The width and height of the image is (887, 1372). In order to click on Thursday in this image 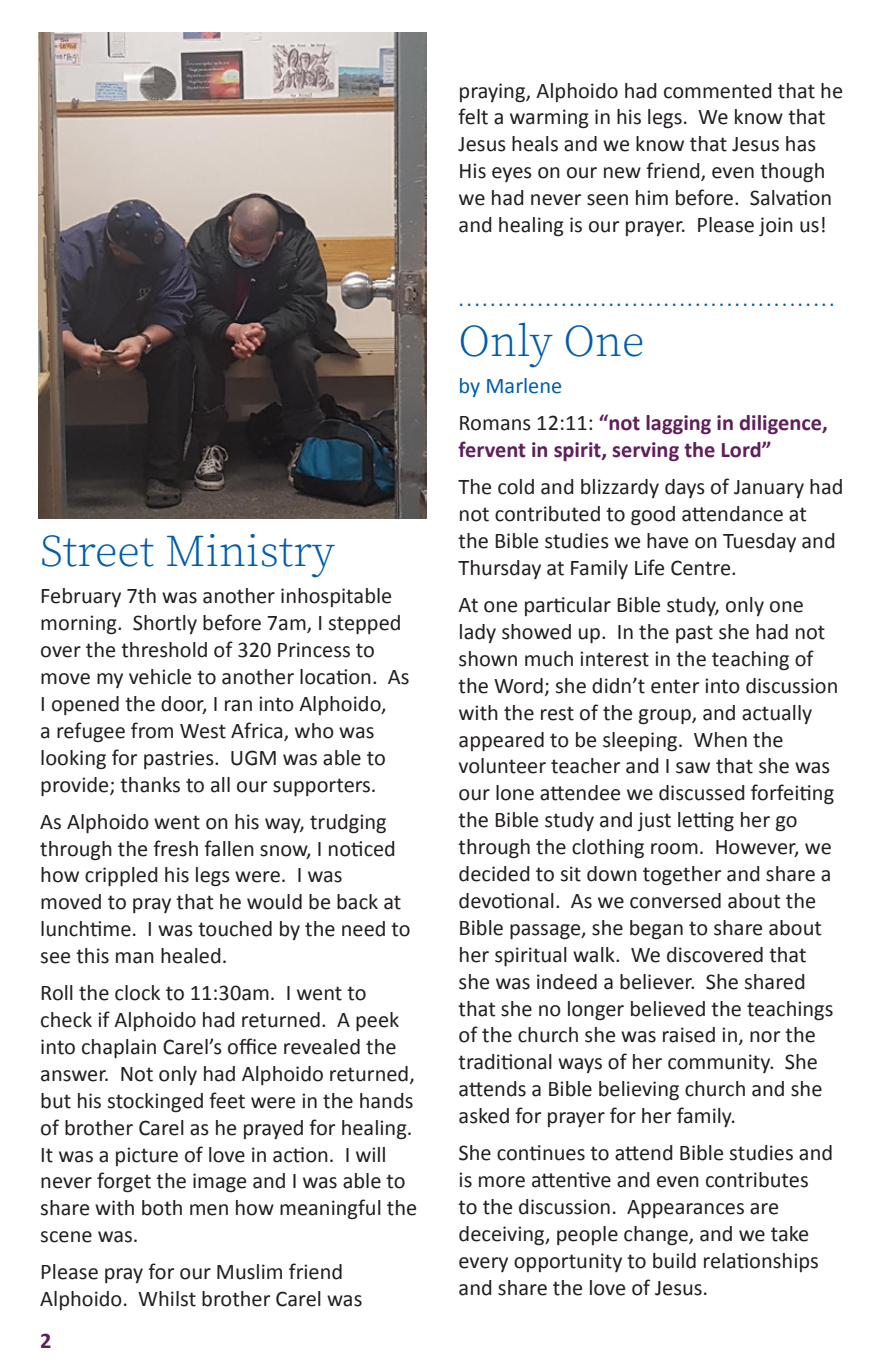, I will do `click(499, 569)`.
